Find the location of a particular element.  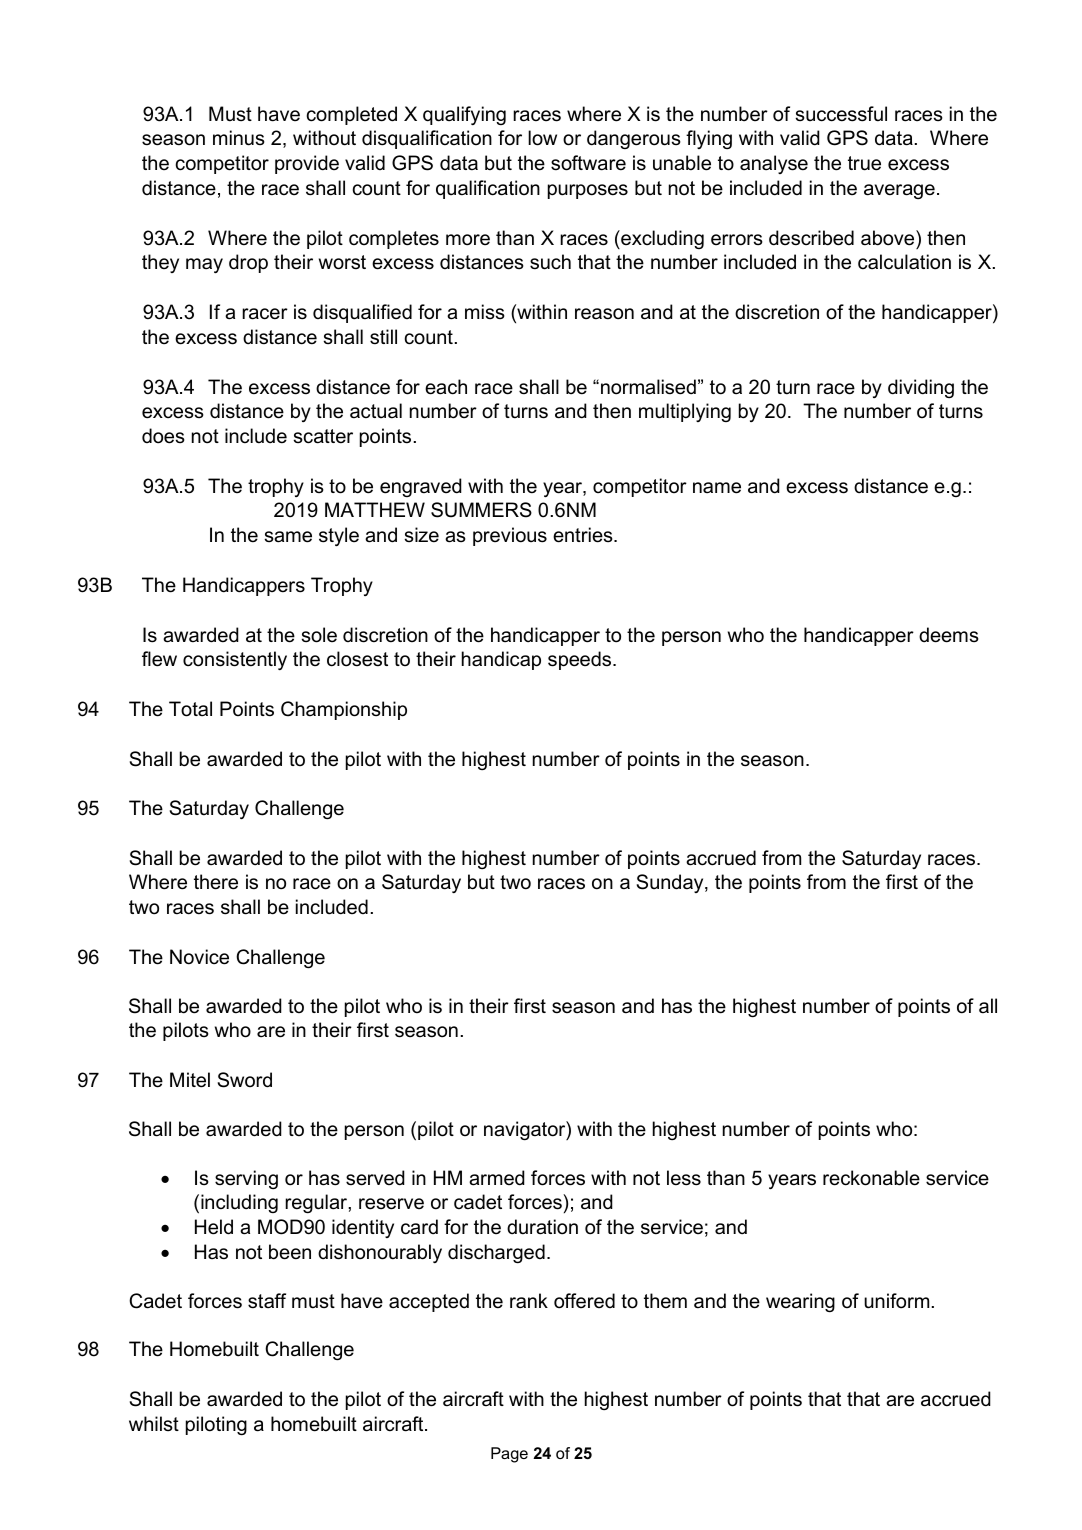

low is located at coordinates (542, 138).
